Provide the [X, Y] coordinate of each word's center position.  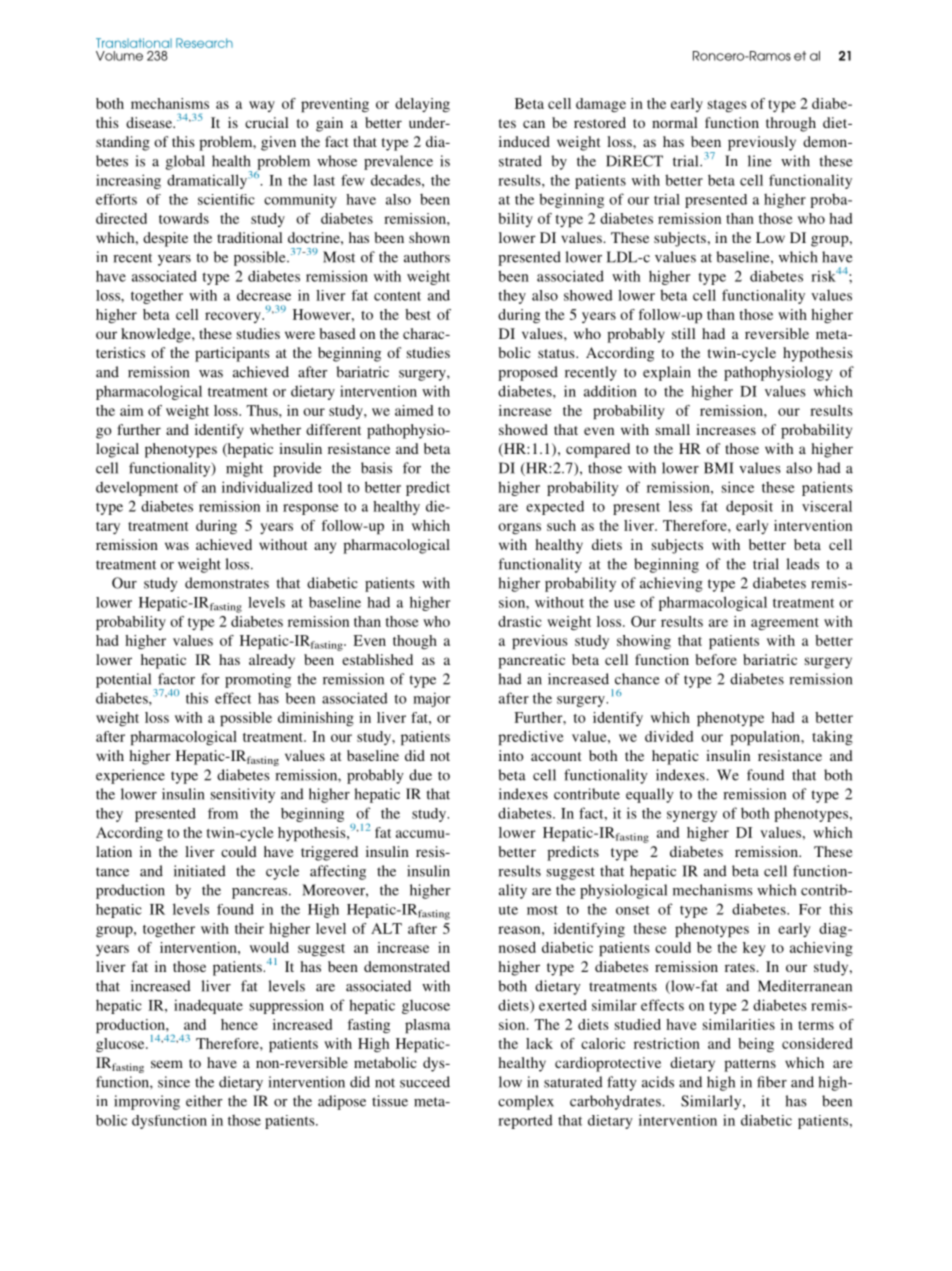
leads [802, 564]
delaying [422, 105]
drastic [520, 621]
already [272, 661]
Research [204, 43]
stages [727, 106]
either [204, 1101]
